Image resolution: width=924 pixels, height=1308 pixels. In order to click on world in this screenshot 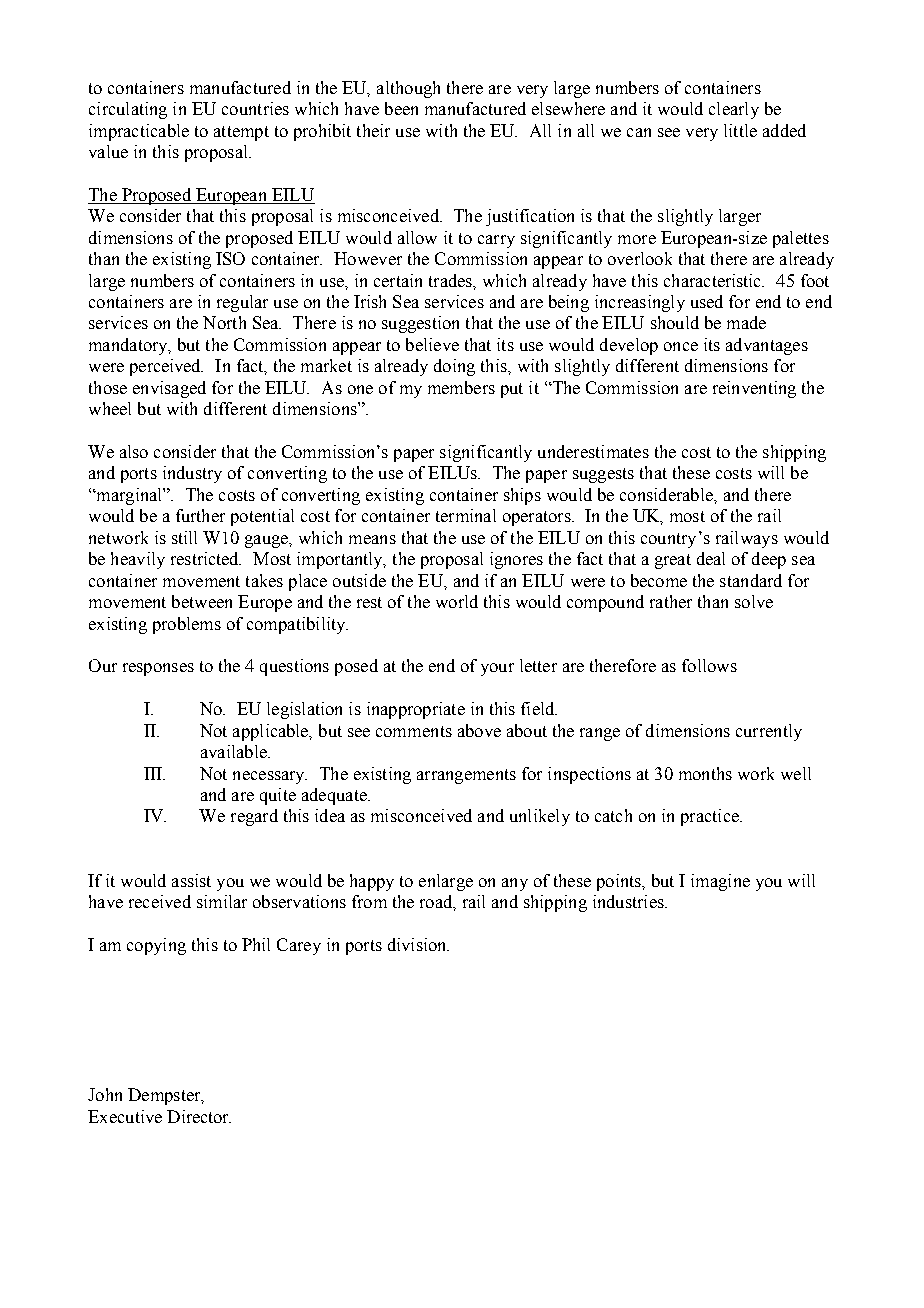, I will do `click(457, 601)`.
